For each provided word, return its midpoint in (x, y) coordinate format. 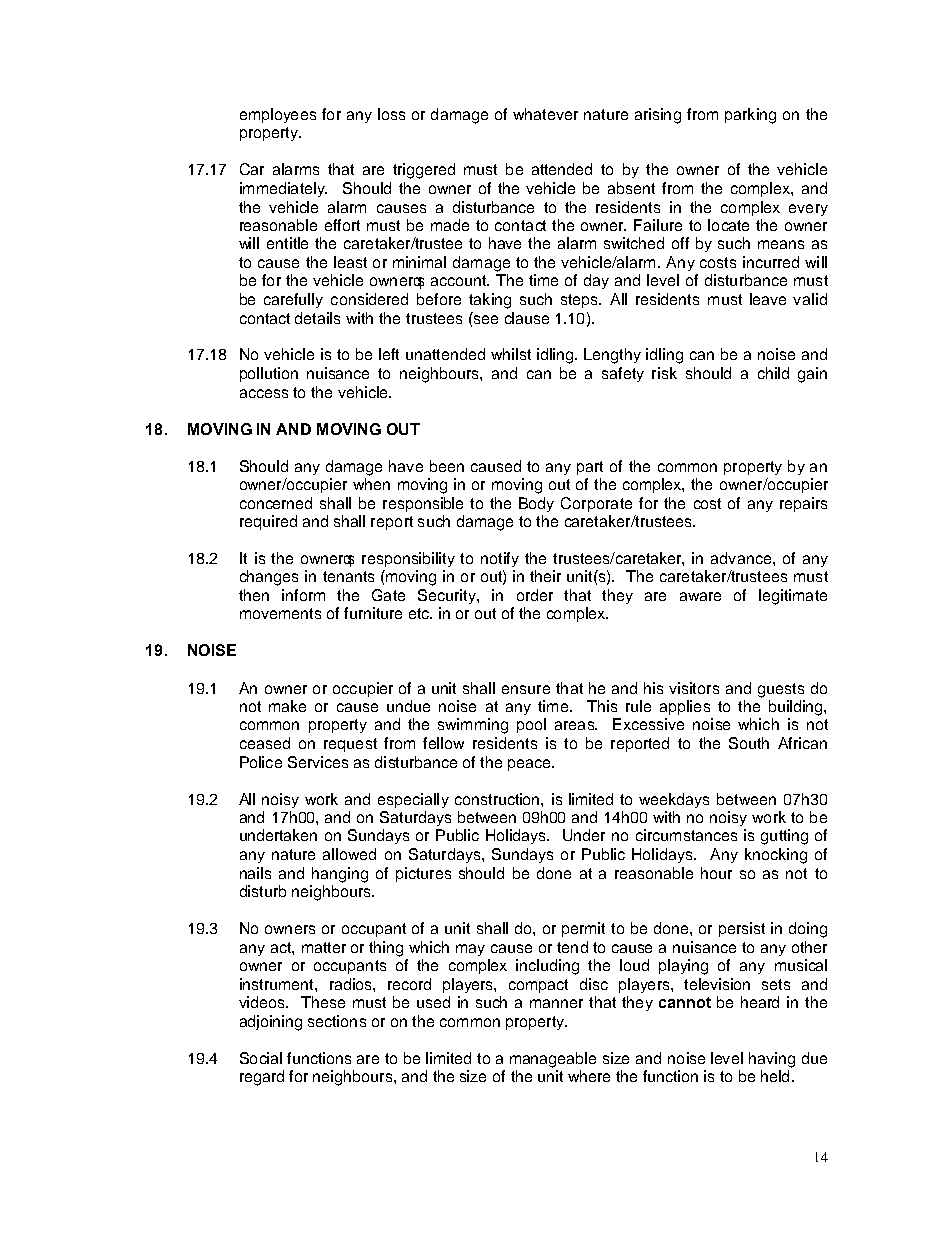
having (772, 1060)
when (371, 484)
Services (318, 762)
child (773, 373)
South (749, 743)
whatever (545, 114)
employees (278, 115)
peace (529, 765)
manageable (553, 1060)
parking (750, 116)
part (590, 468)
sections (337, 1021)
